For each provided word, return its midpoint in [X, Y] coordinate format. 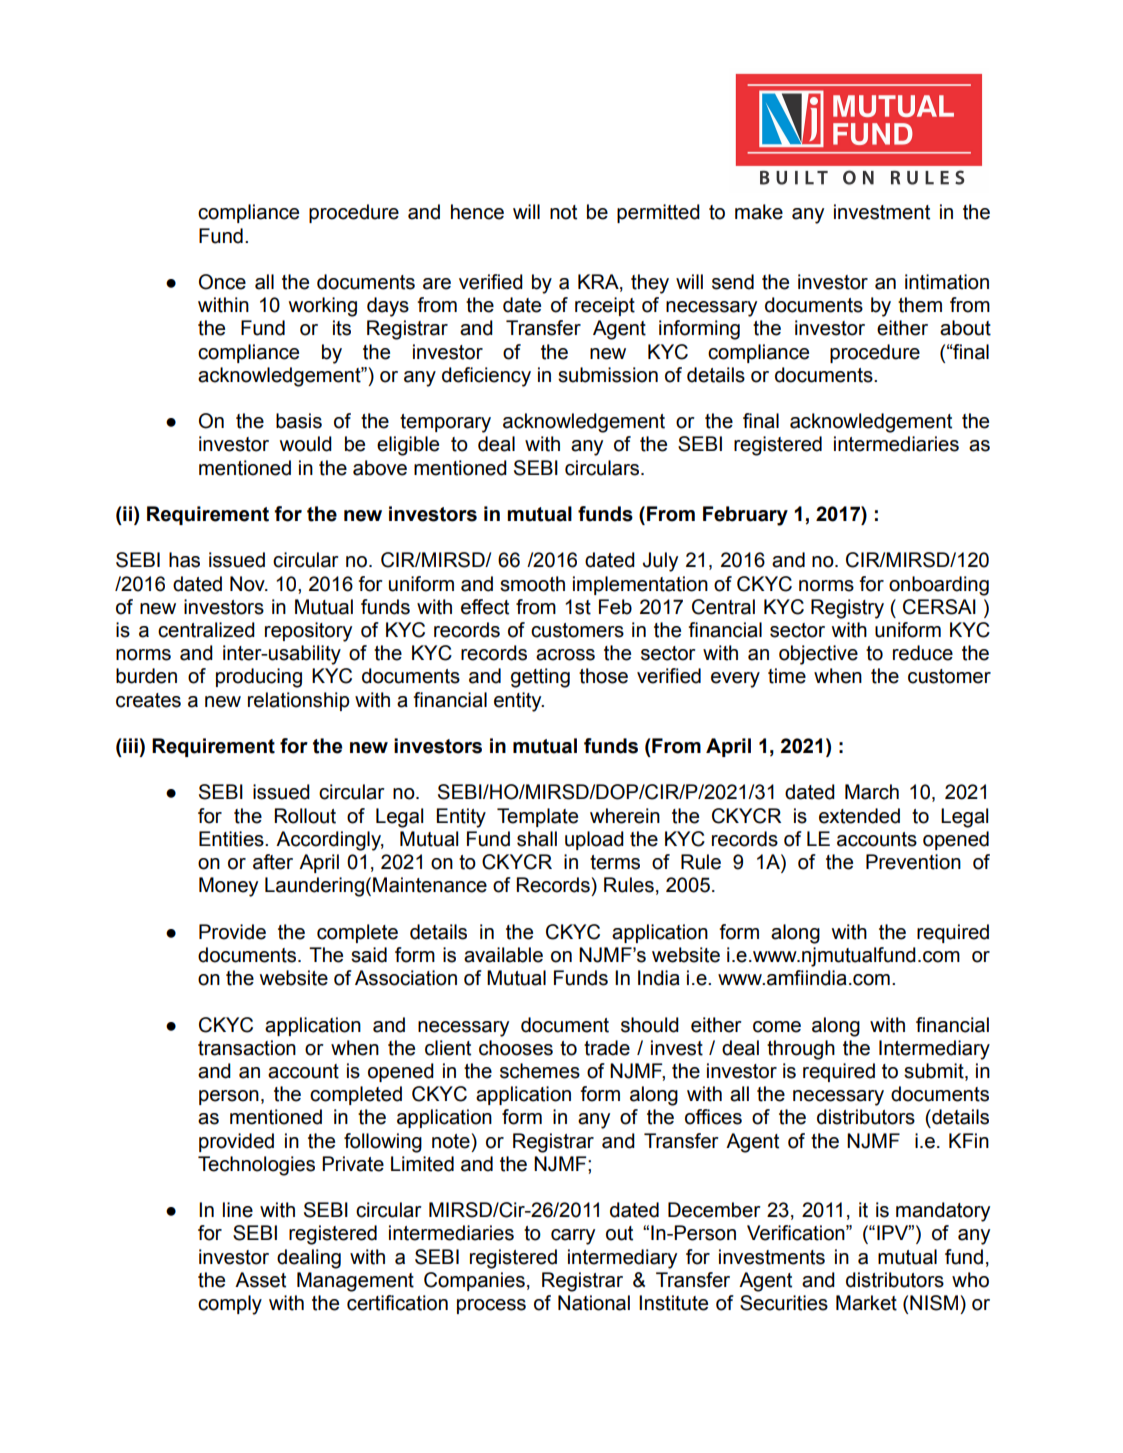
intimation [947, 282]
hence [477, 212]
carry [573, 1237]
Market [866, 1303]
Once [222, 282]
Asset [260, 1280]
